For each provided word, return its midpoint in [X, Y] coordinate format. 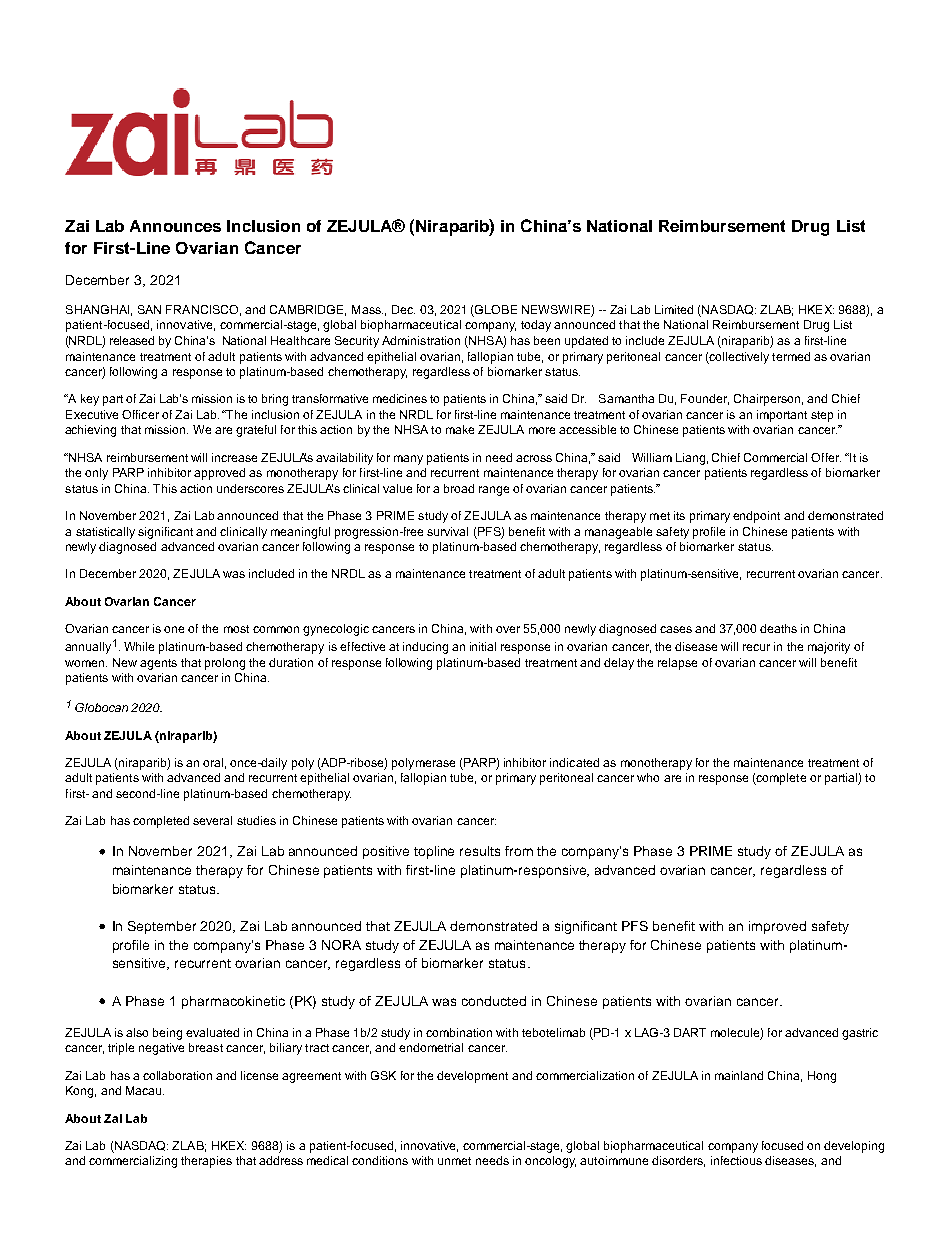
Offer [826, 457]
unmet [454, 1161]
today [536, 326]
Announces [175, 226]
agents [158, 664]
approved [219, 474]
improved [777, 927]
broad [459, 488]
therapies [206, 1162]
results [480, 851]
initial [483, 646]
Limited [674, 309]
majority [829, 648]
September [162, 927]
